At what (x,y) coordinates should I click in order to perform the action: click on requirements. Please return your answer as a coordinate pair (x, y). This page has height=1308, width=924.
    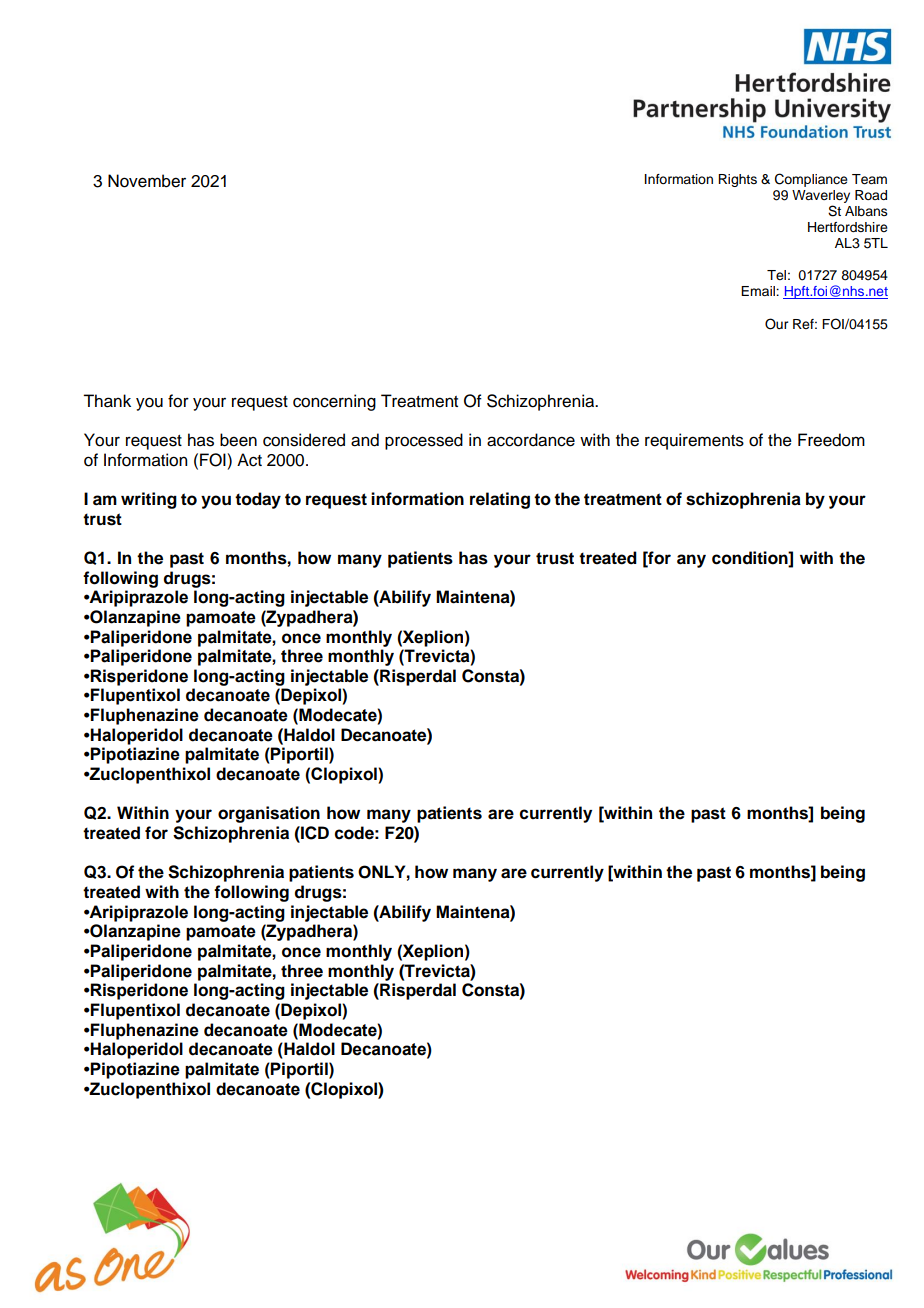
    Looking at the image, I should click on (694, 441).
